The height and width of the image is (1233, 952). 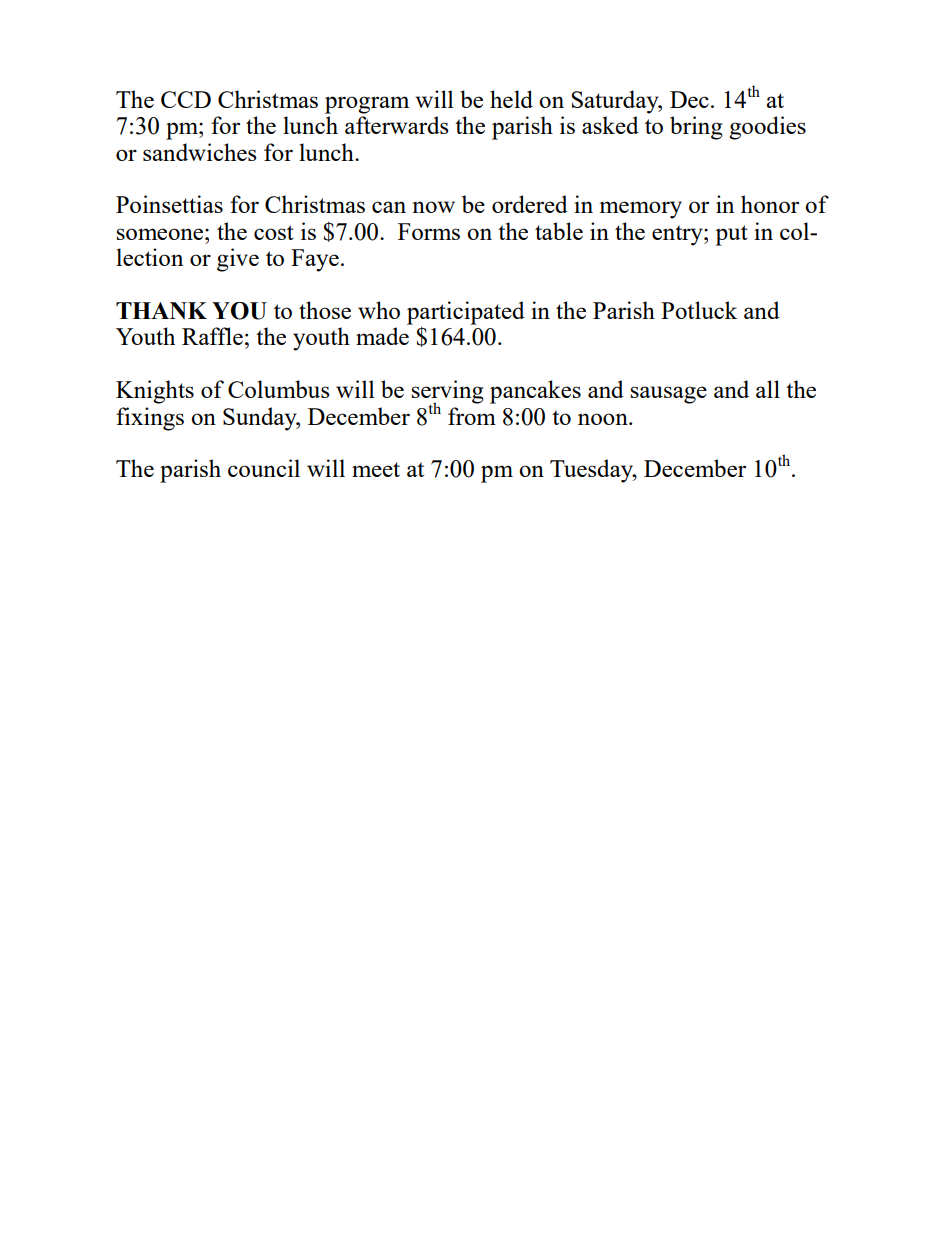 What do you see at coordinates (433, 207) in the image?
I see `now` at bounding box center [433, 207].
